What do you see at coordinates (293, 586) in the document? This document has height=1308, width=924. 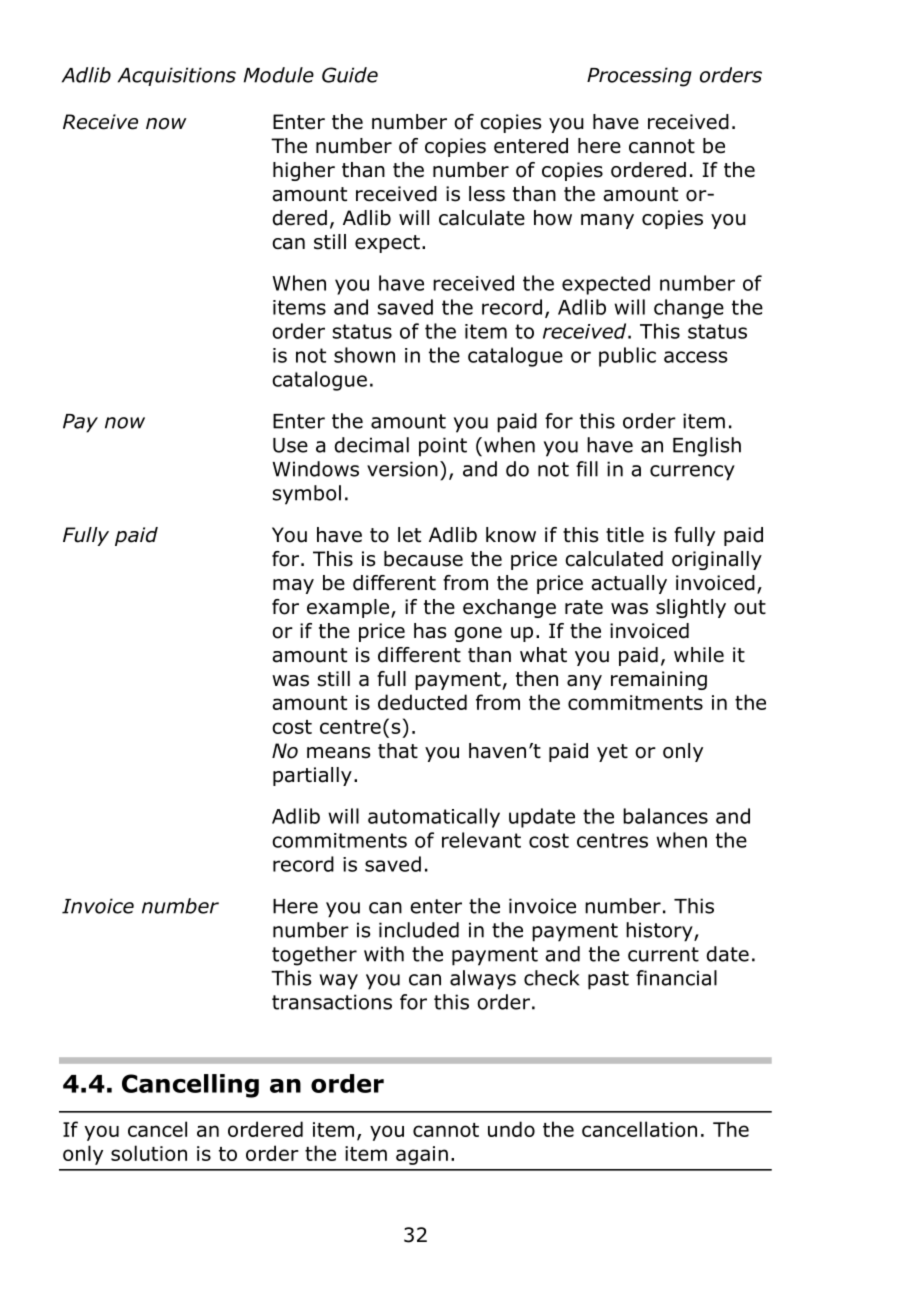 I see `may` at bounding box center [293, 586].
